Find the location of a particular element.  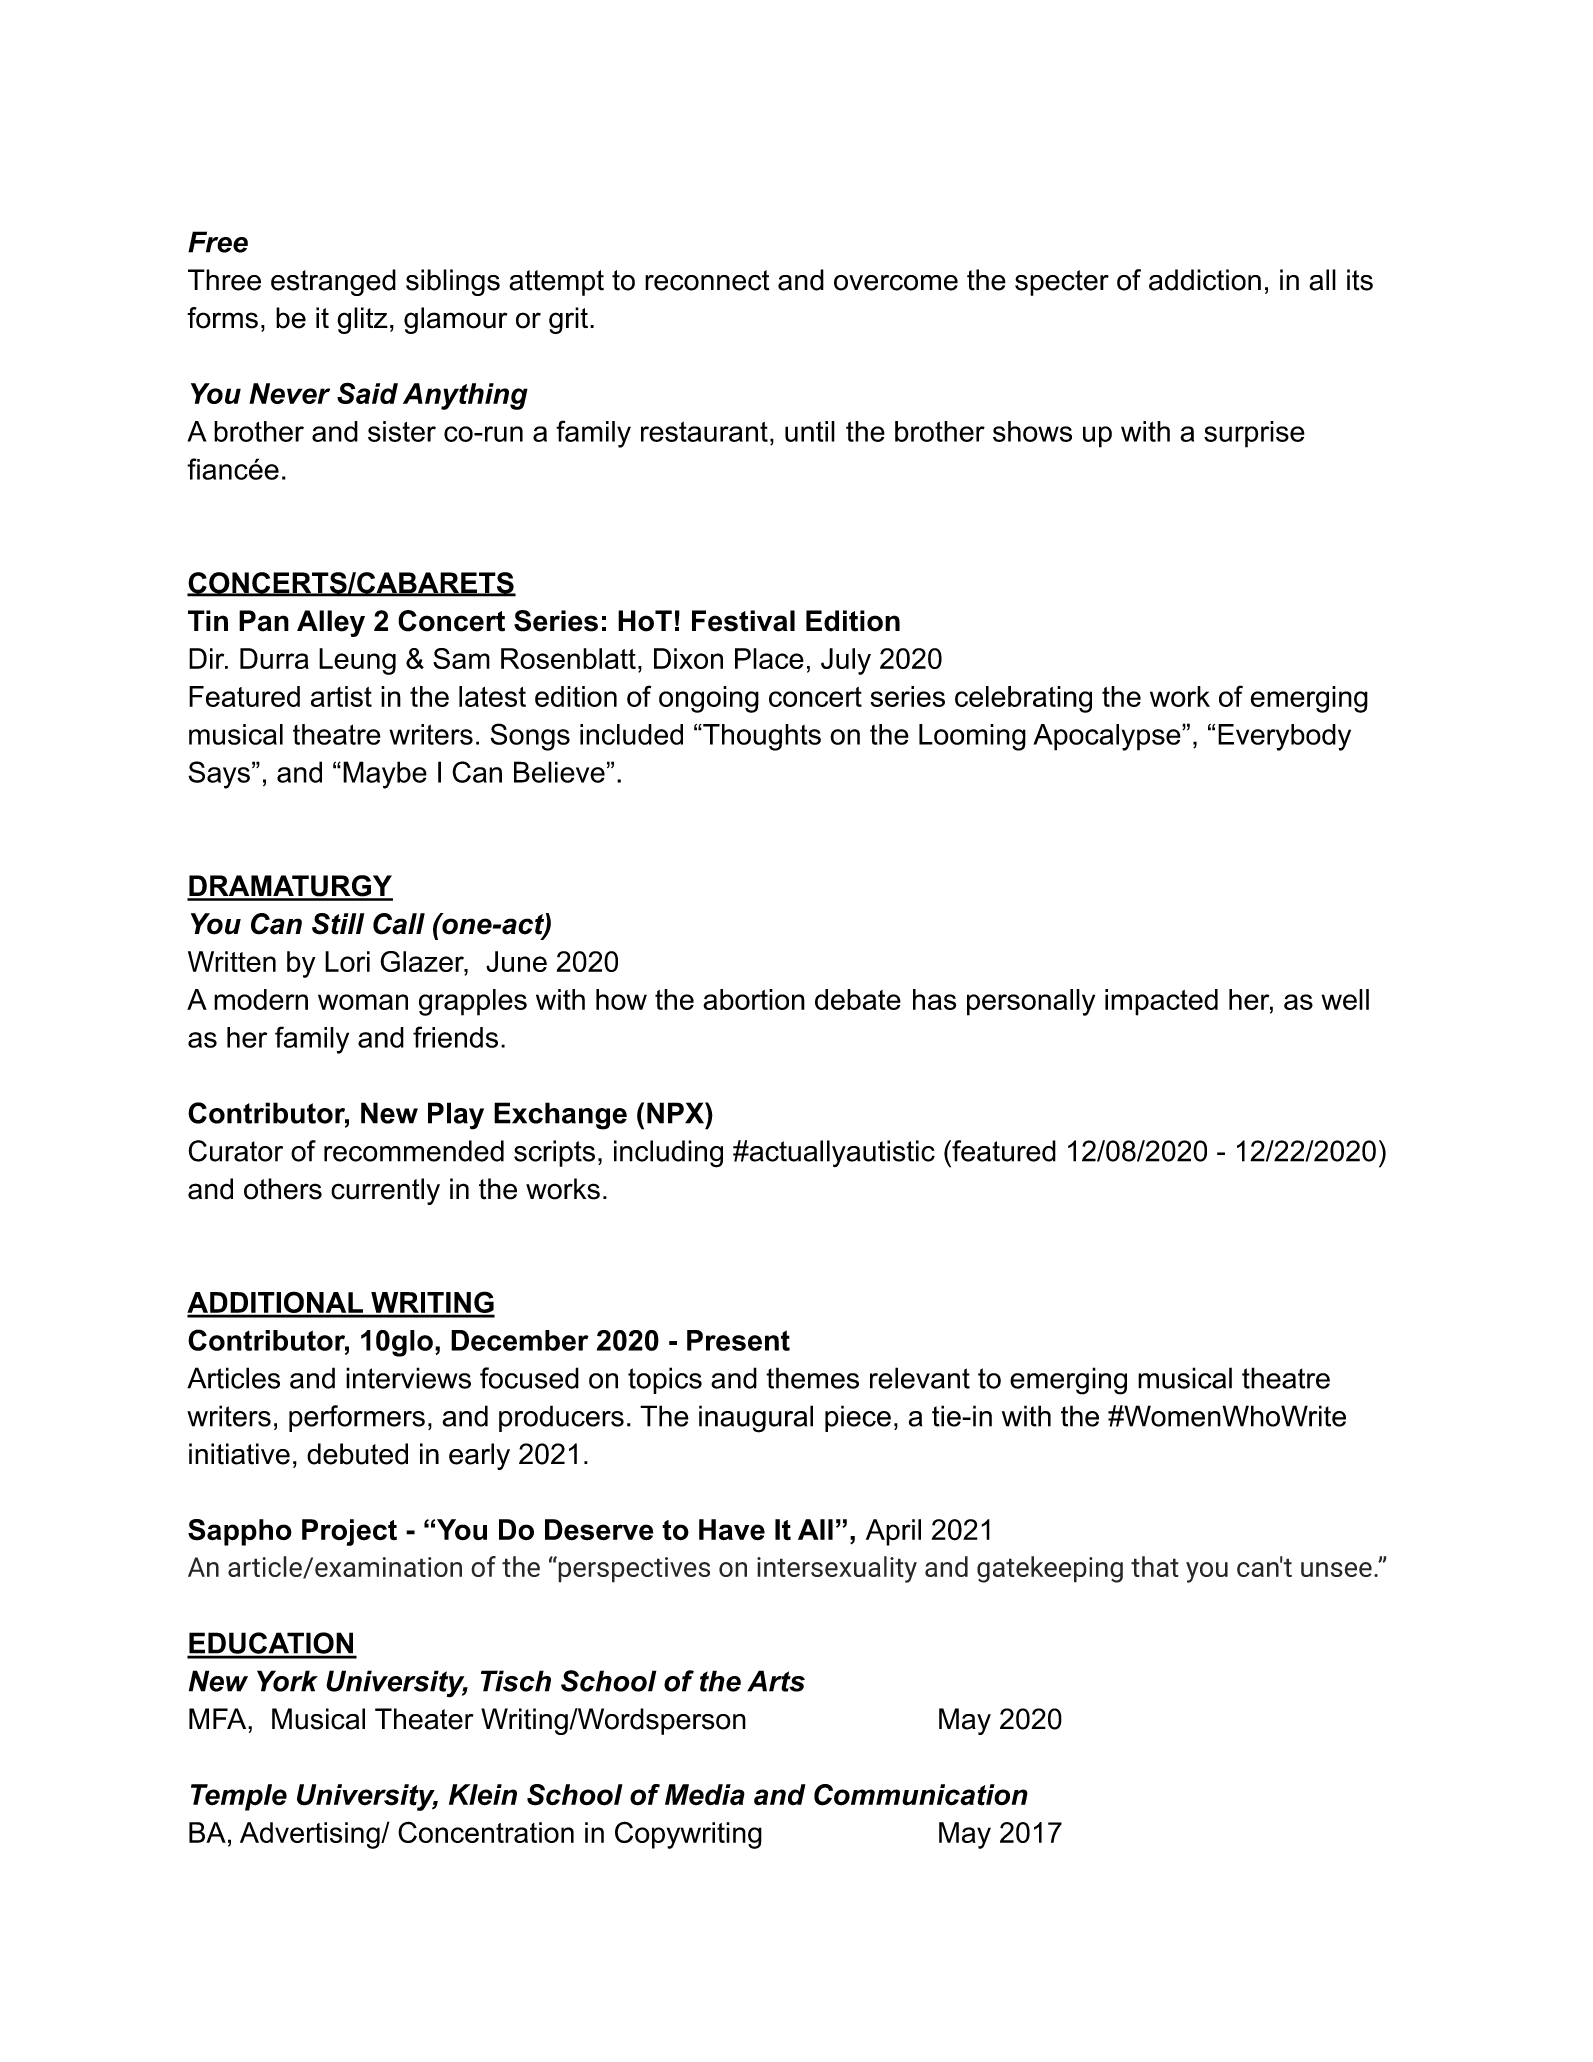

impacted is located at coordinates (1161, 1002).
